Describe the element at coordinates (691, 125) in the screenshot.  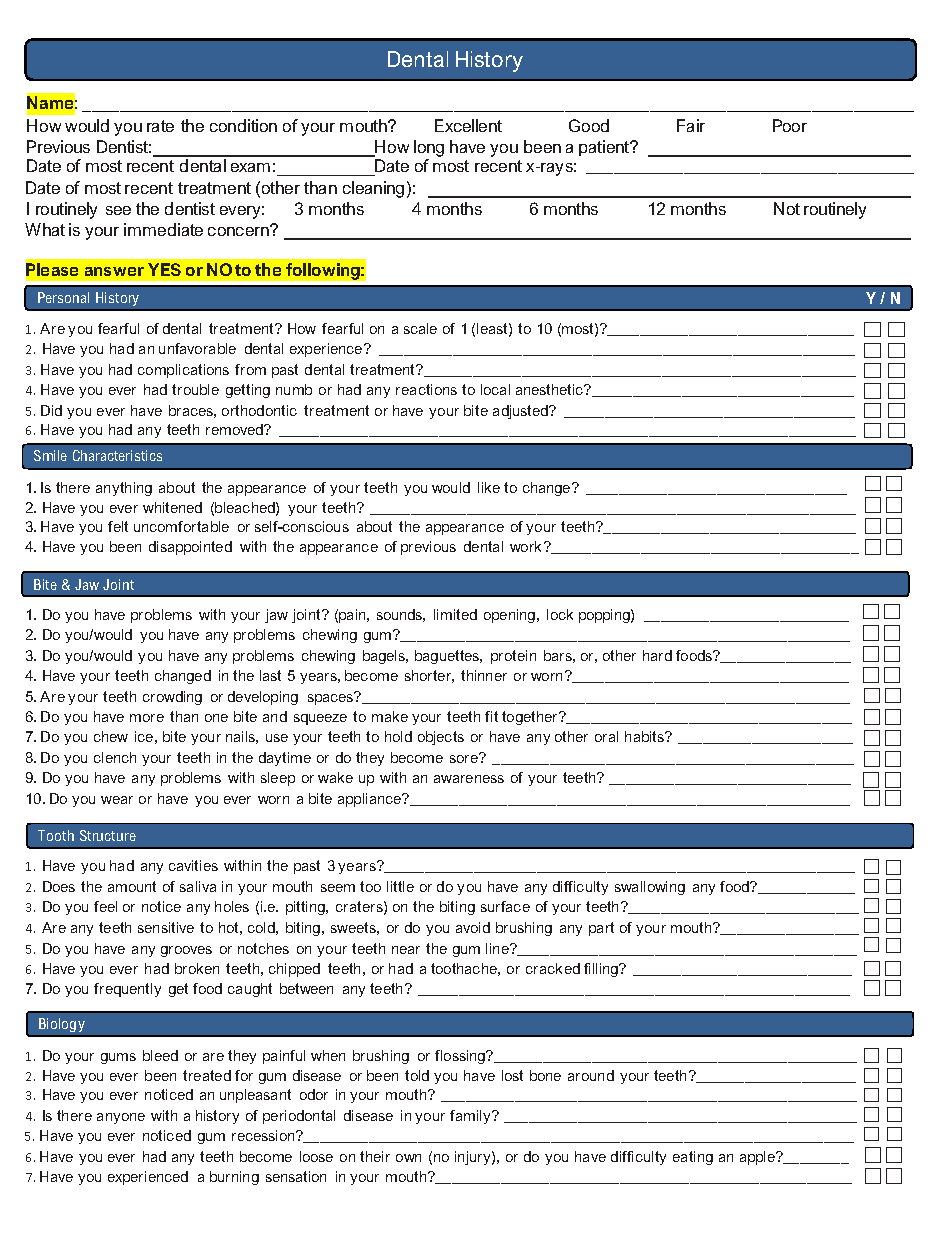
I see `Fair` at that location.
